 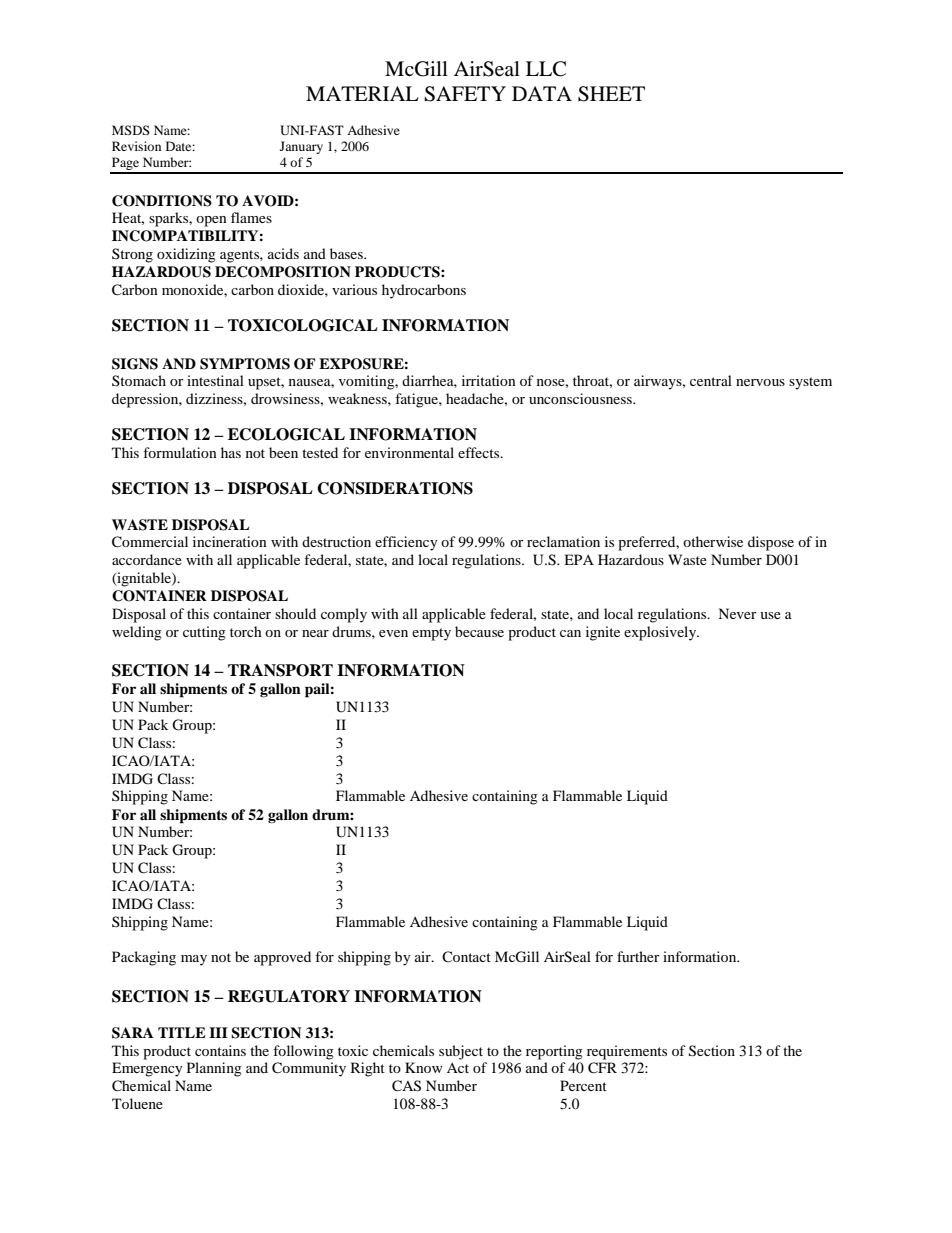 I want to click on MSDS, so click(x=131, y=130).
